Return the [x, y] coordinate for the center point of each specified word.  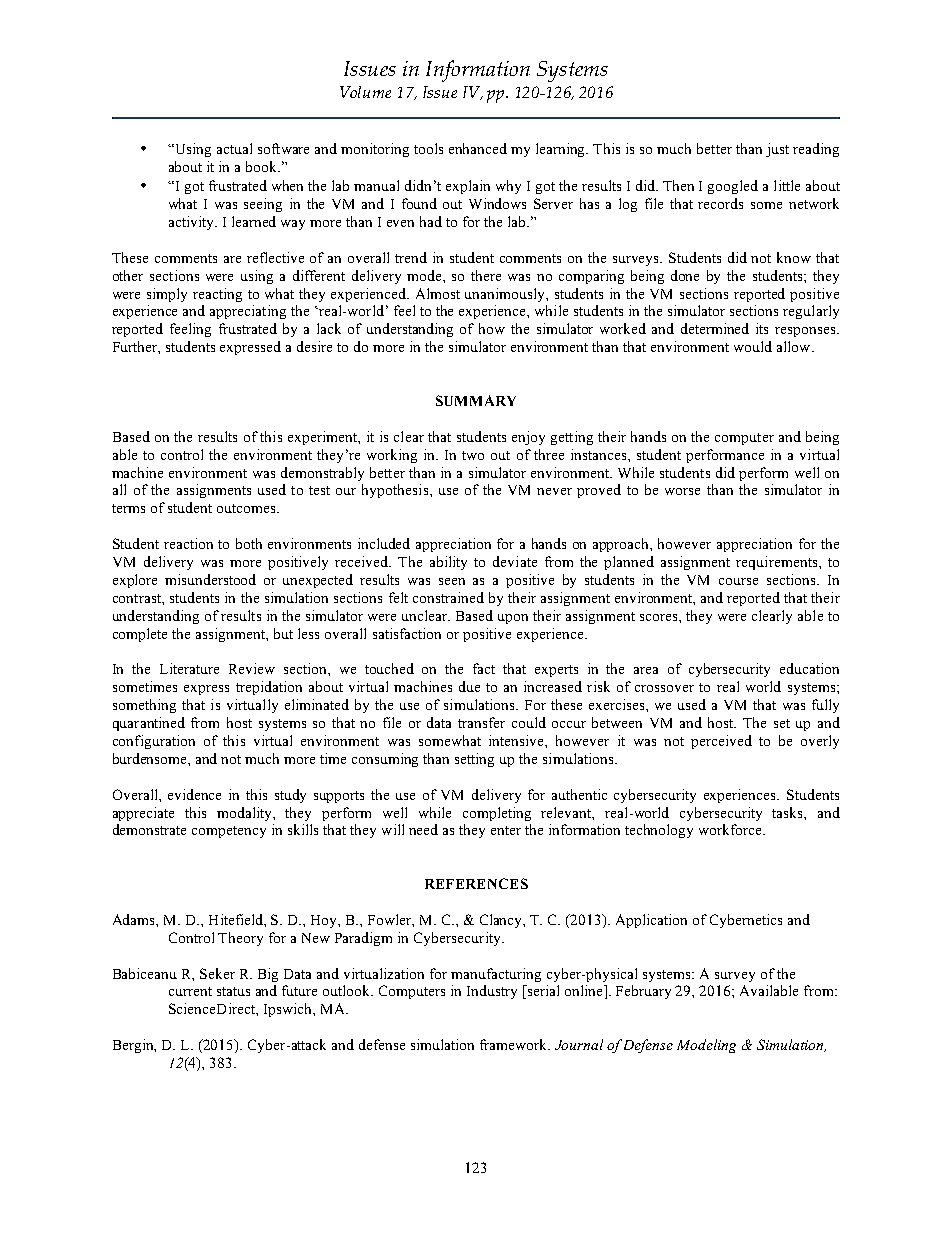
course [738, 581]
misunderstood [210, 579]
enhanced [478, 148]
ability [448, 563]
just [777, 150]
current [190, 991]
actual [234, 148]
